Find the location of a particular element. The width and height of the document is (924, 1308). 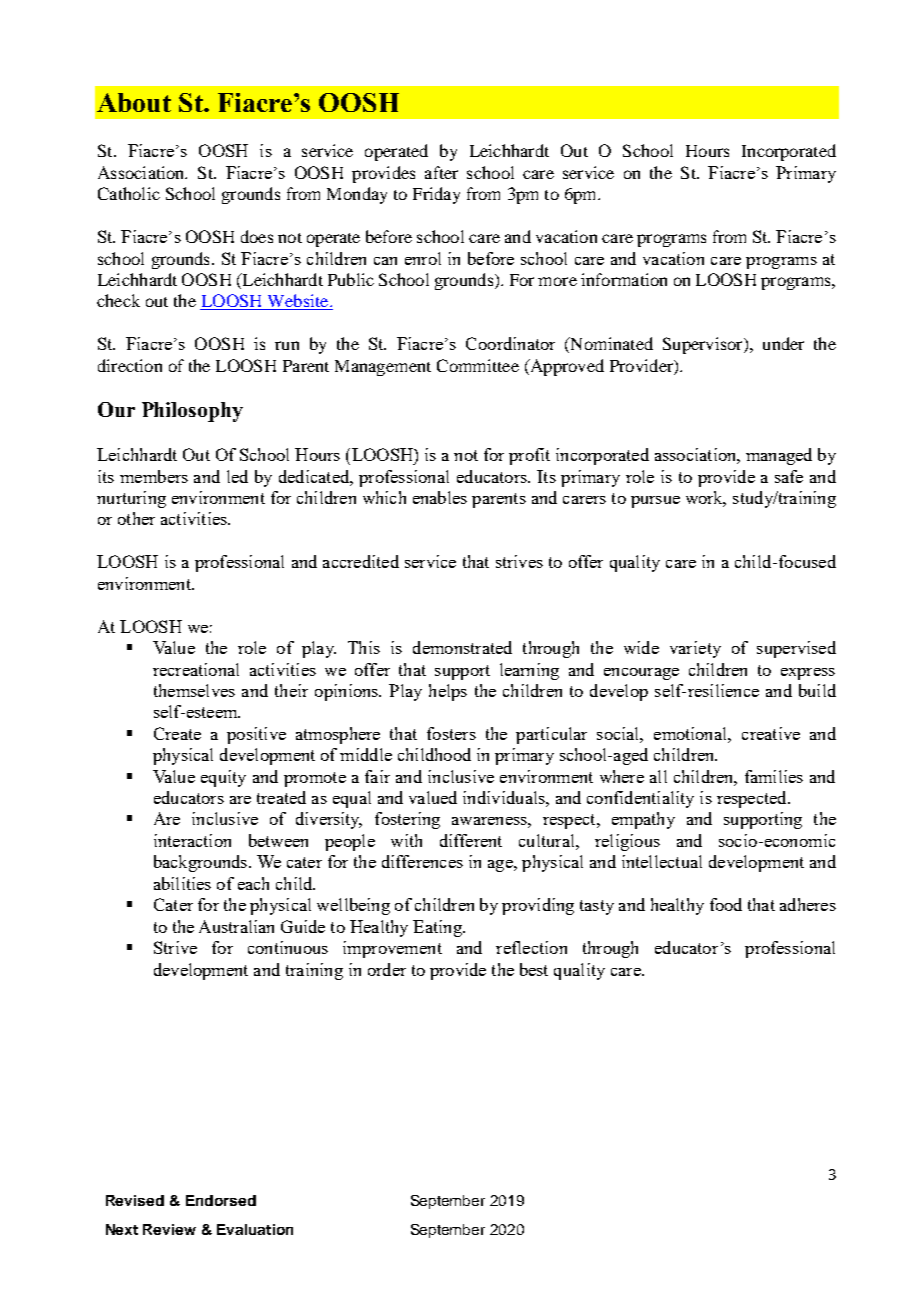

Australian is located at coordinates (236, 926).
